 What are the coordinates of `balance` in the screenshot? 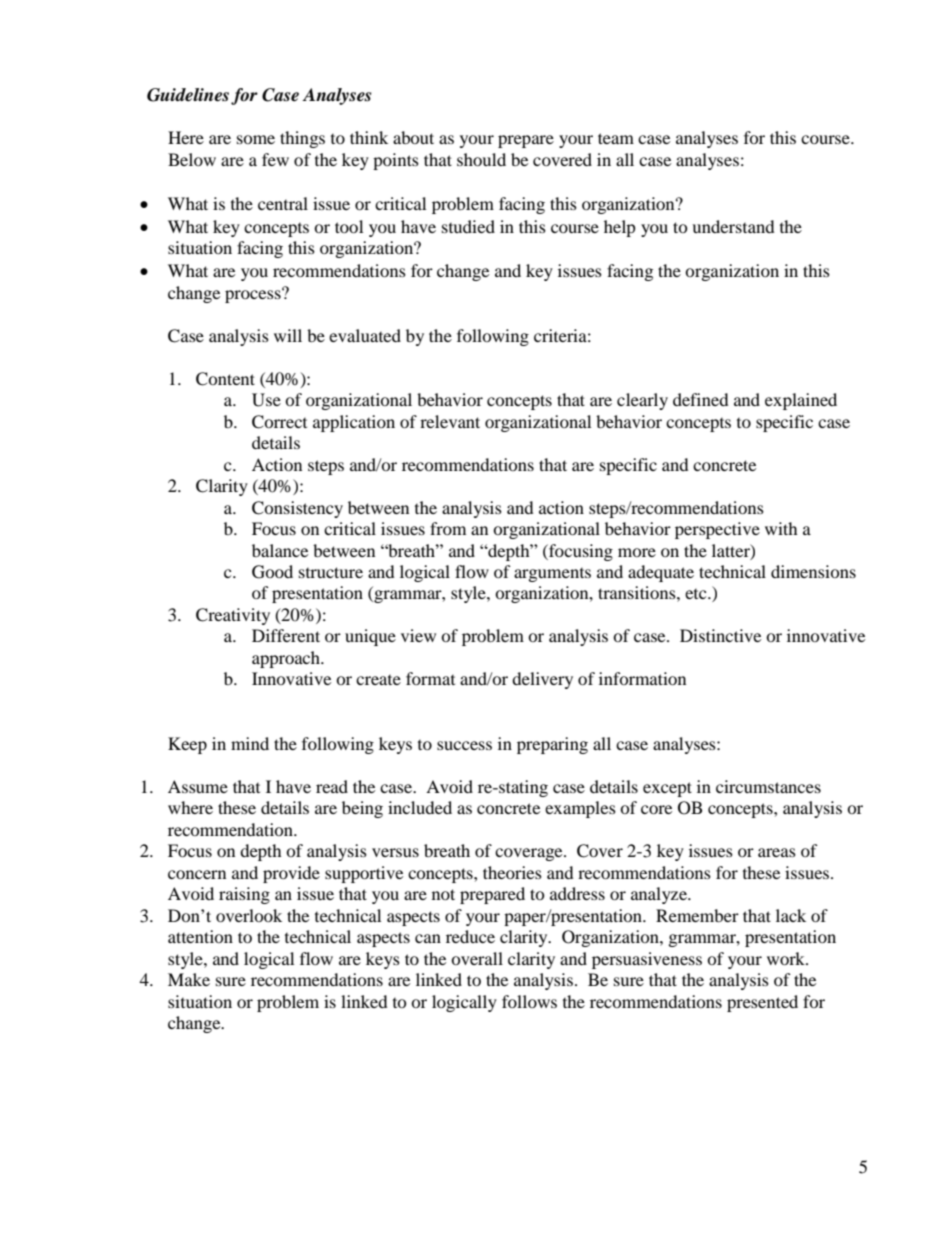 It's located at (280, 550).
